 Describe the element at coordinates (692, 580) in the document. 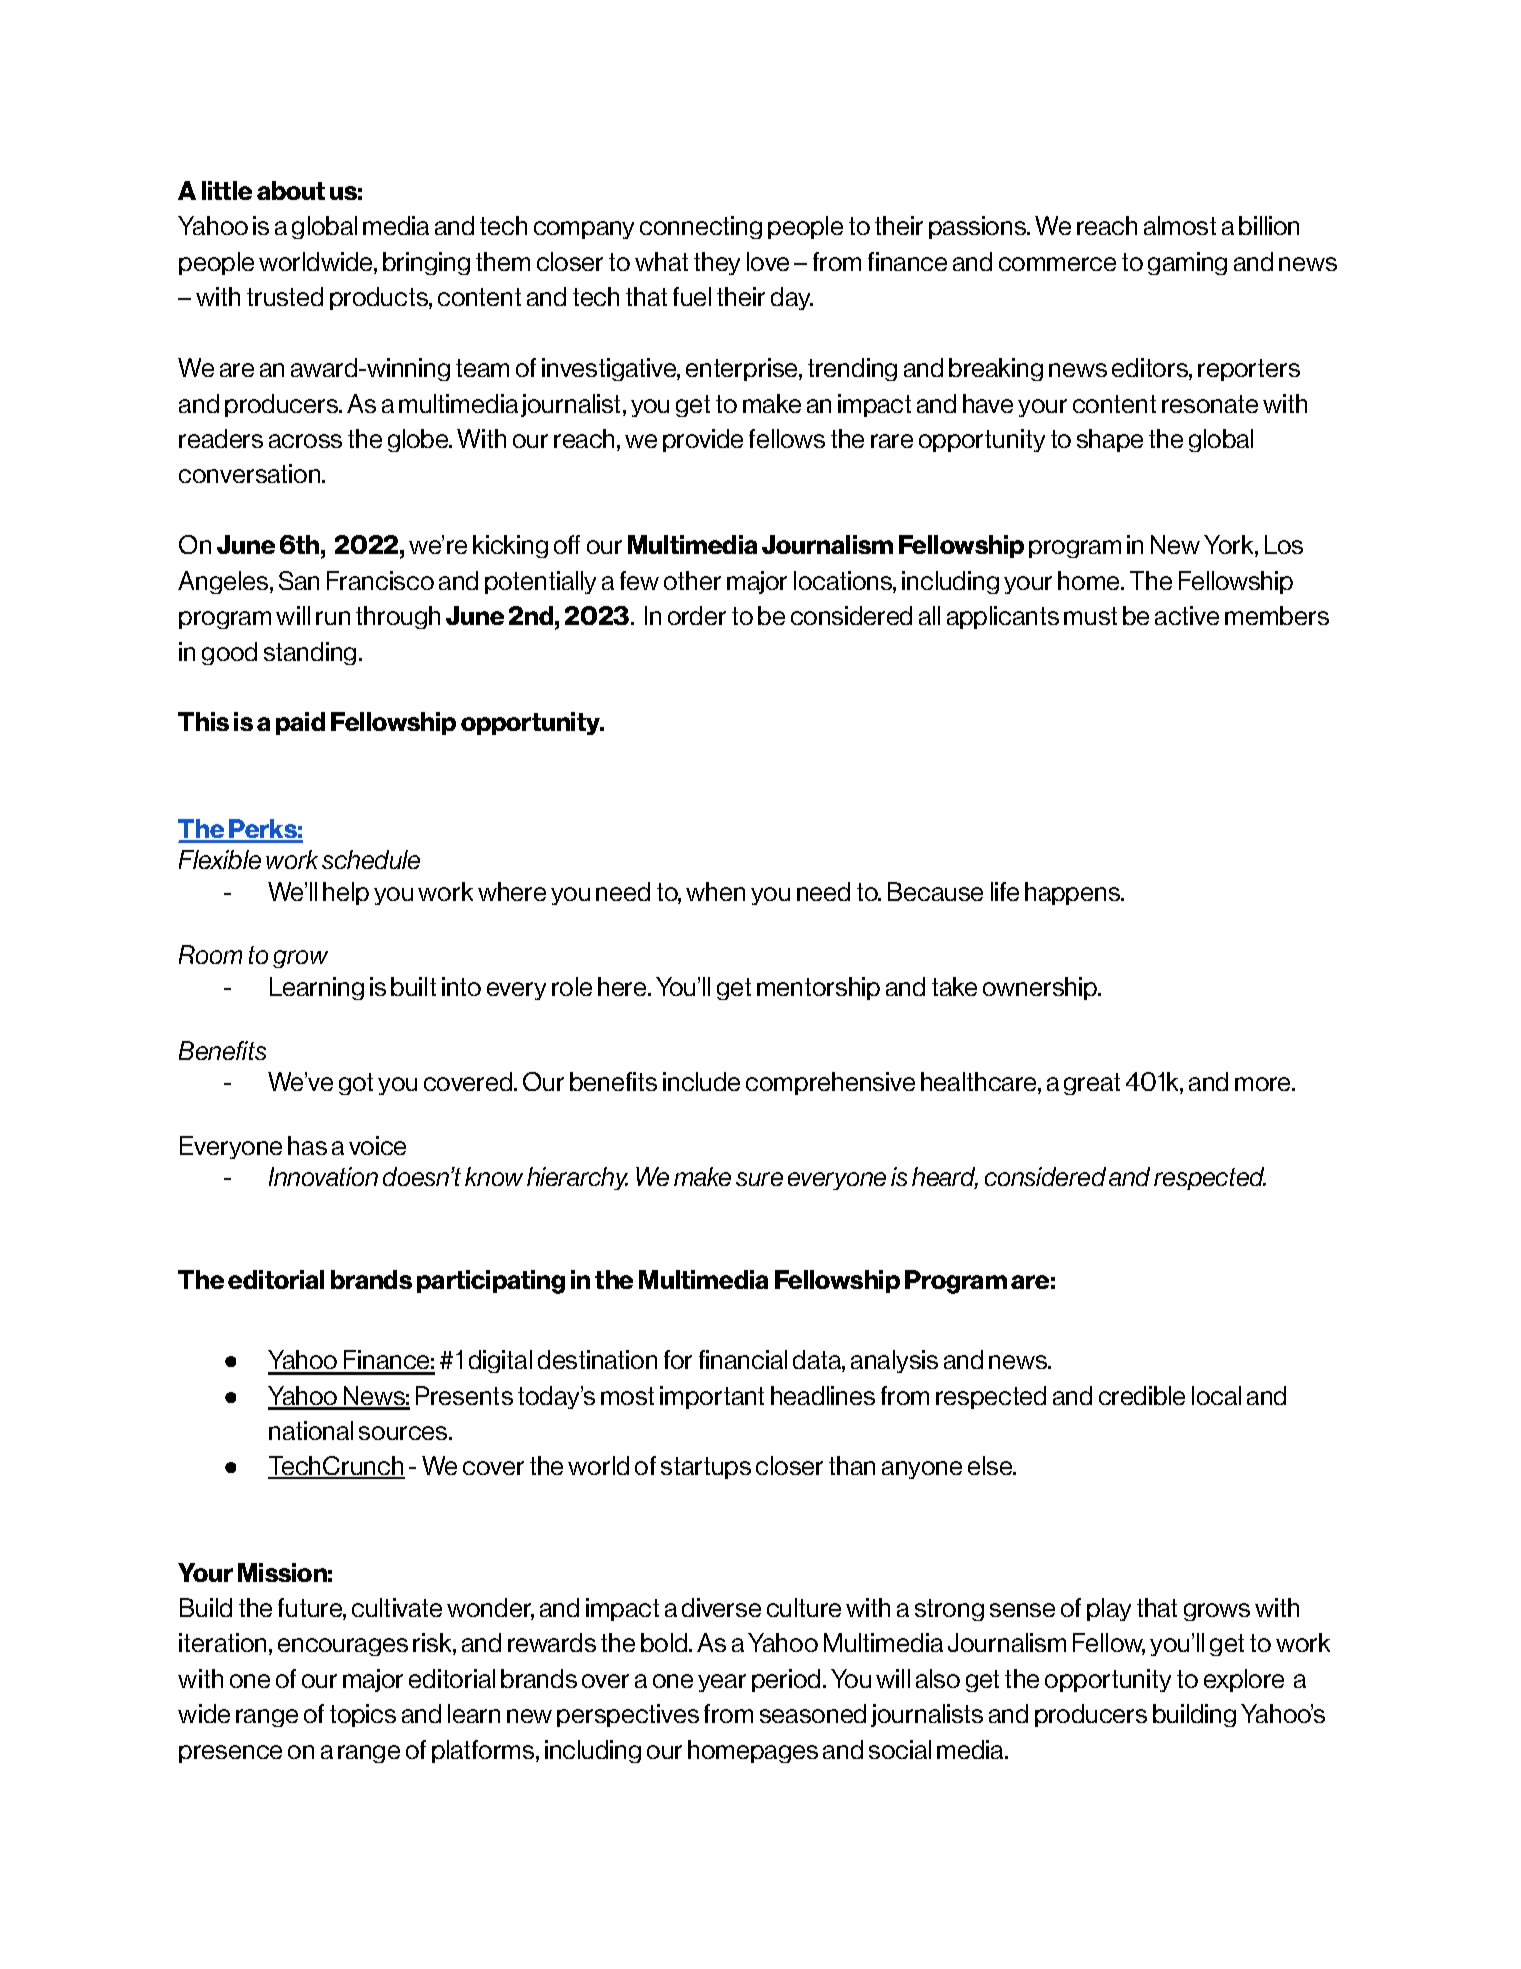

I see `other` at that location.
